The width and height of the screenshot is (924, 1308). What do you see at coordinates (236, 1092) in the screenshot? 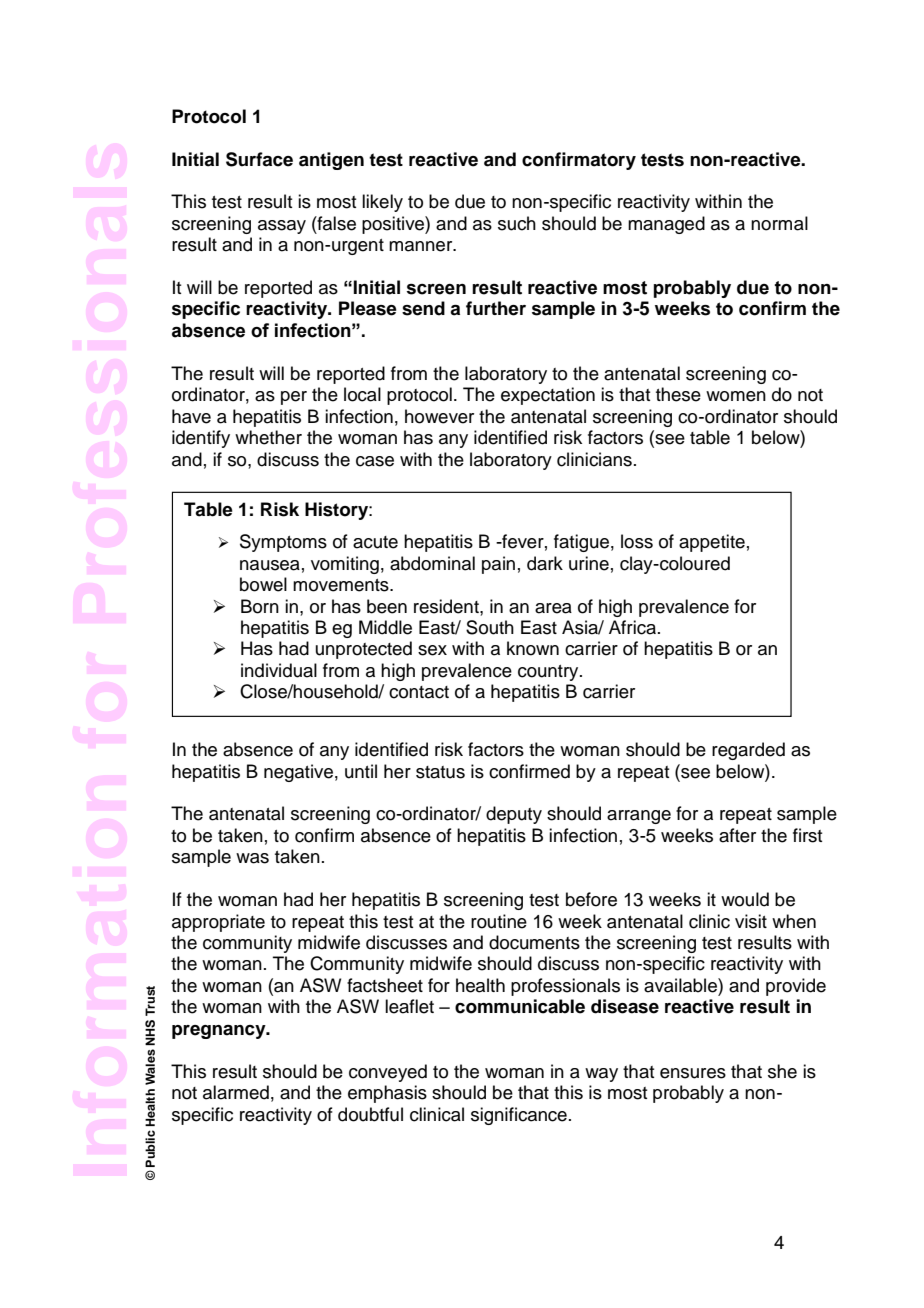
I see `alarmed` at bounding box center [236, 1092].
